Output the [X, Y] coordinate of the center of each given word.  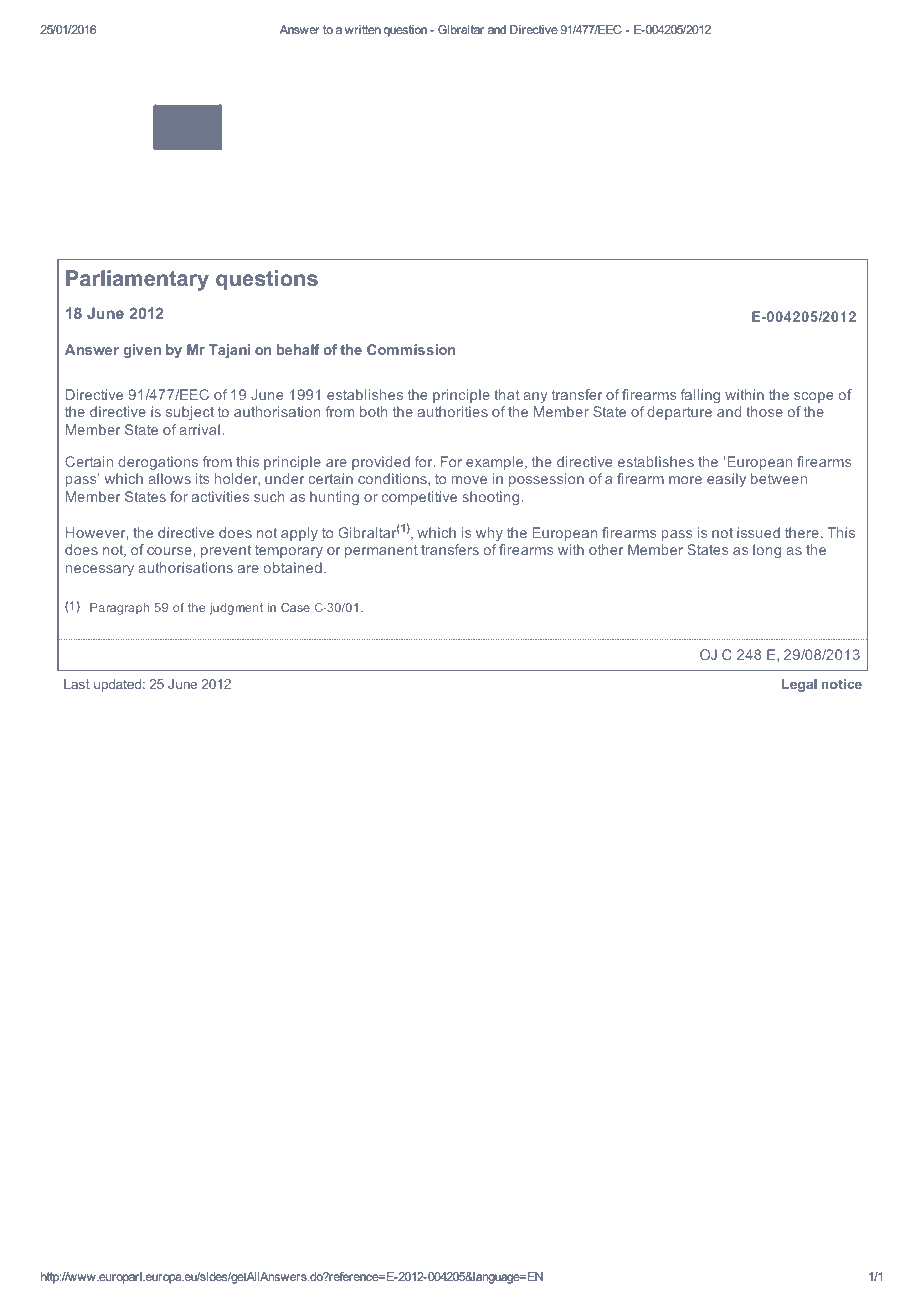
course [169, 551]
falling [700, 396]
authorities [453, 411]
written [363, 29]
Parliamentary [137, 280]
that [507, 394]
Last [77, 684]
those [764, 411]
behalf [298, 349]
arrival [199, 429]
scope [814, 397]
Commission [411, 349]
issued [758, 532]
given [142, 351]
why [489, 534]
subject [190, 413]
